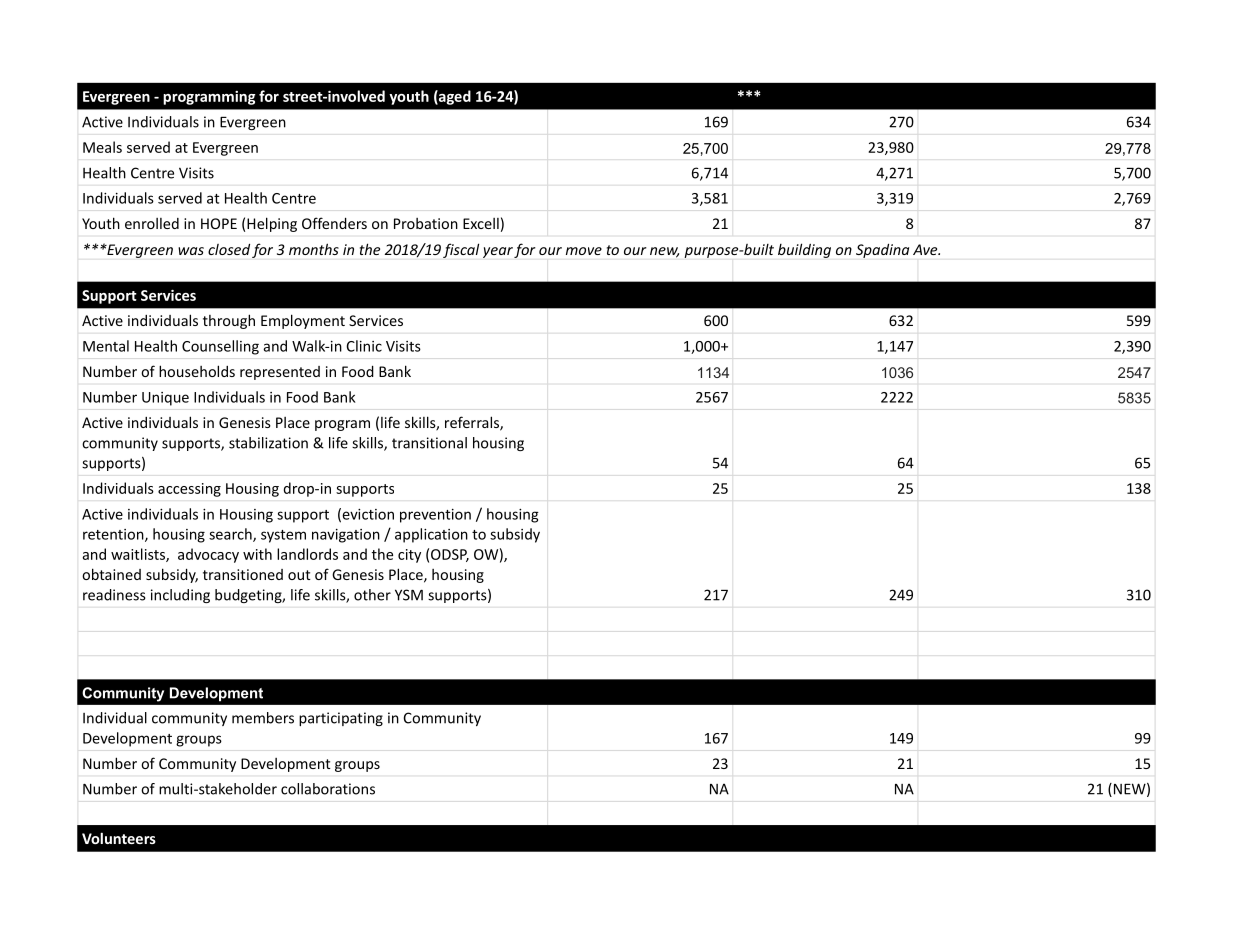  I want to click on Meals, so click(102, 147).
